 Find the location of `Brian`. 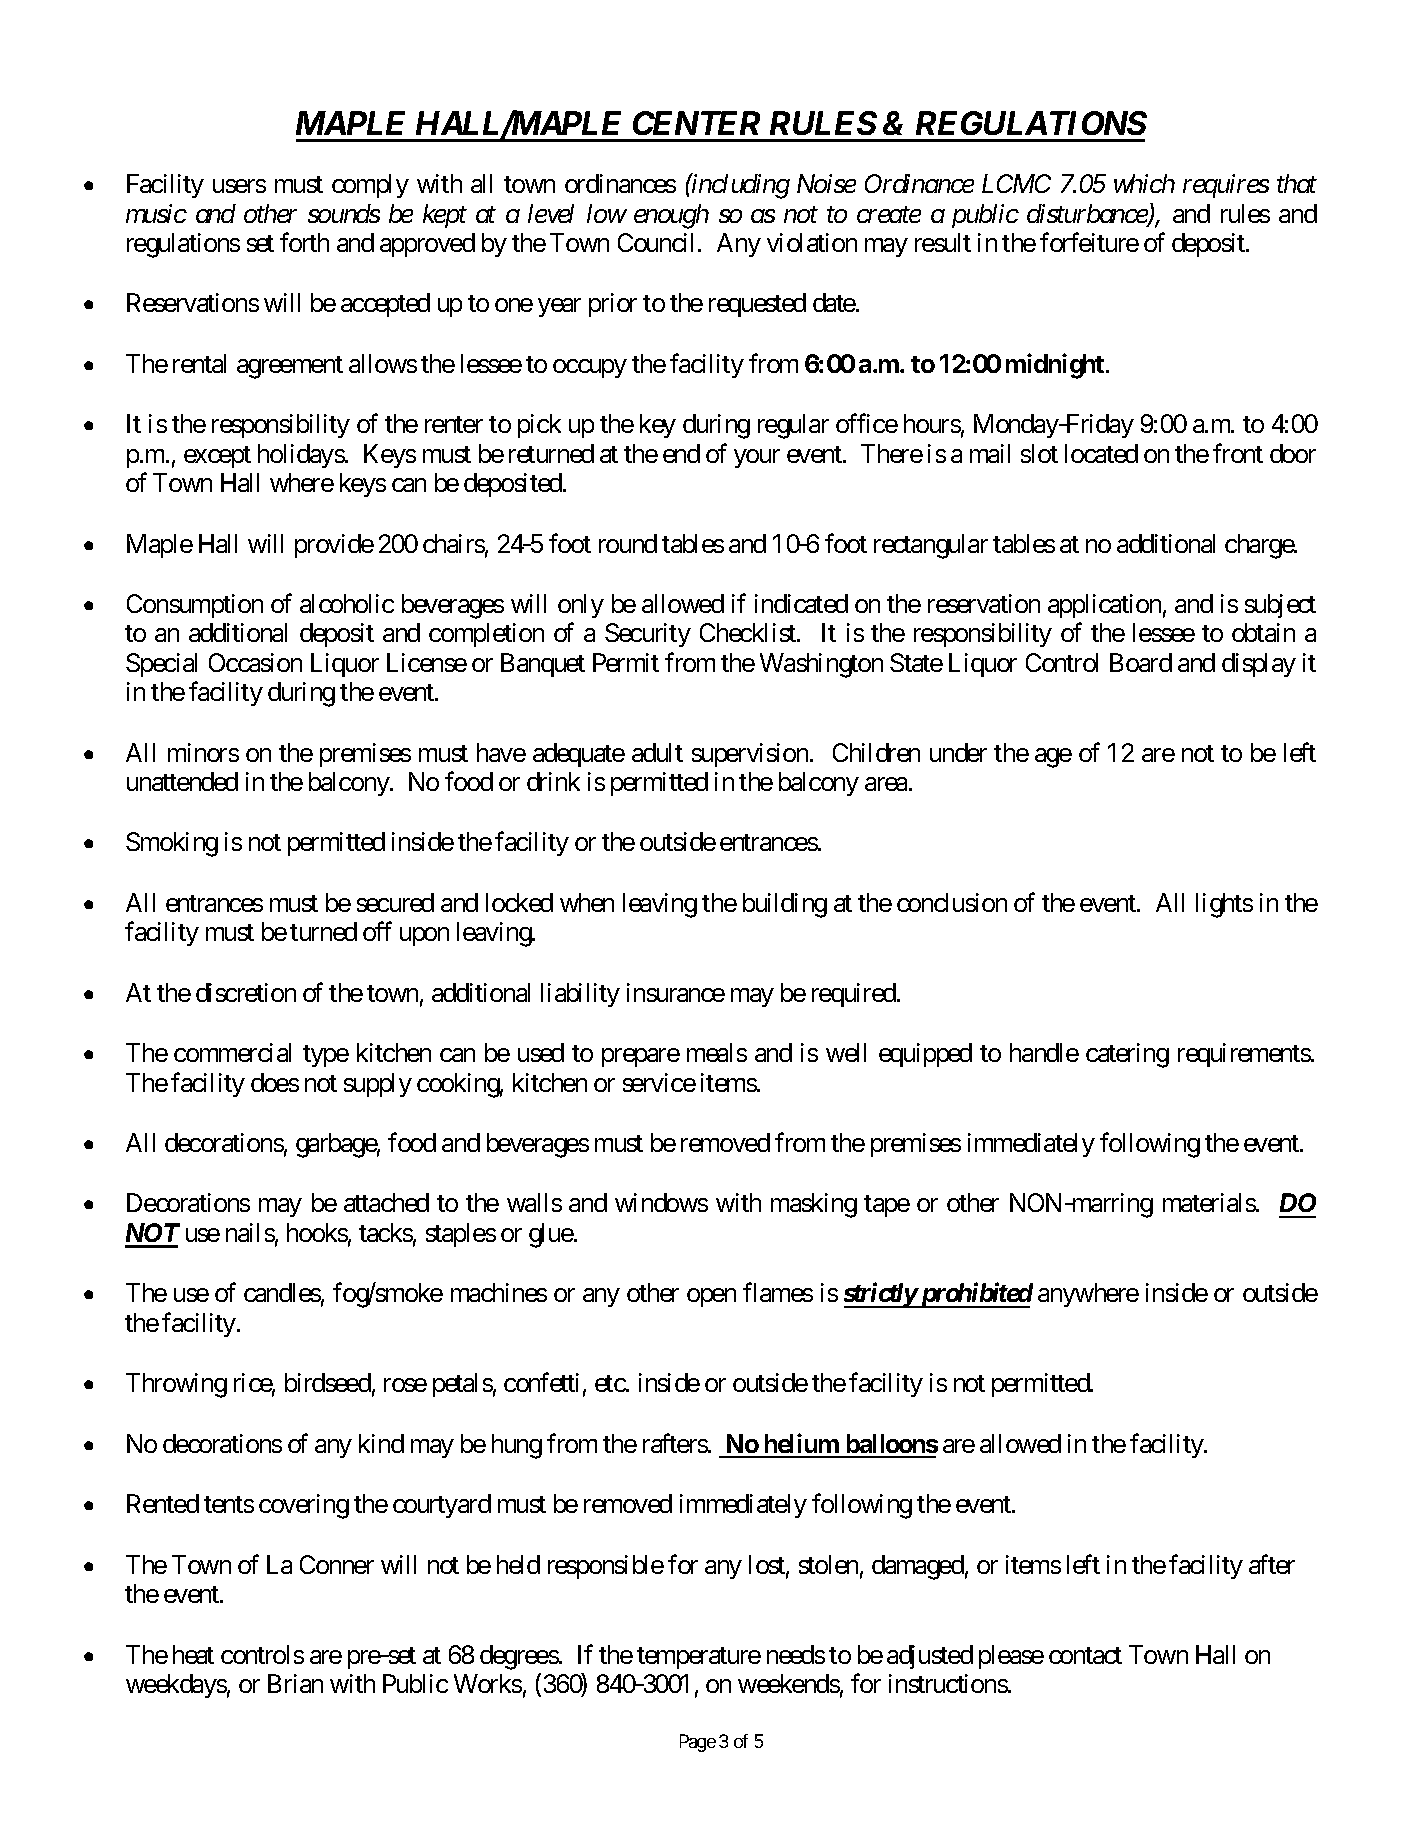

Brian is located at coordinates (295, 1683).
